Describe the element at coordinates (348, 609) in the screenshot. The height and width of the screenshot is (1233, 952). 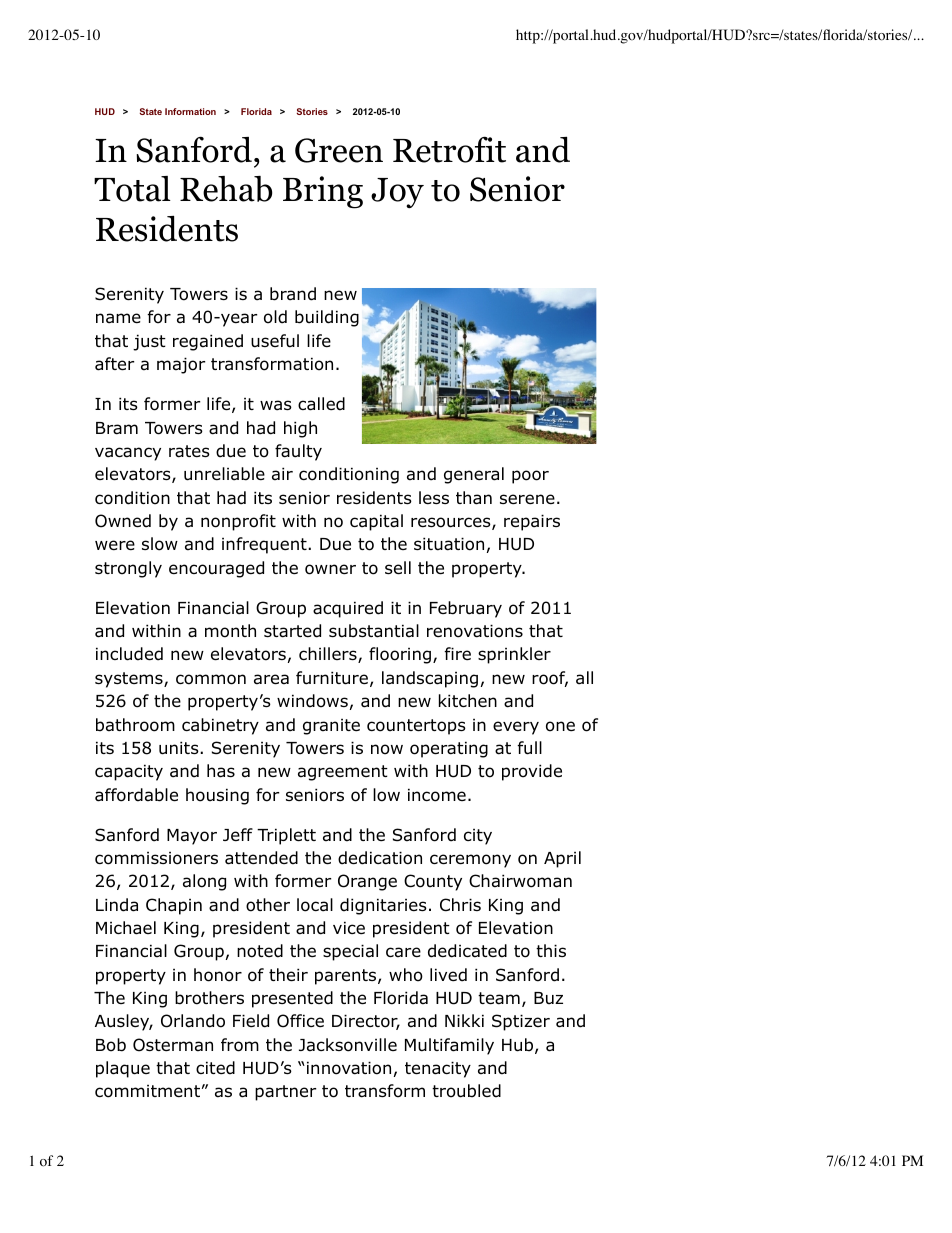
I see `acquired` at that location.
